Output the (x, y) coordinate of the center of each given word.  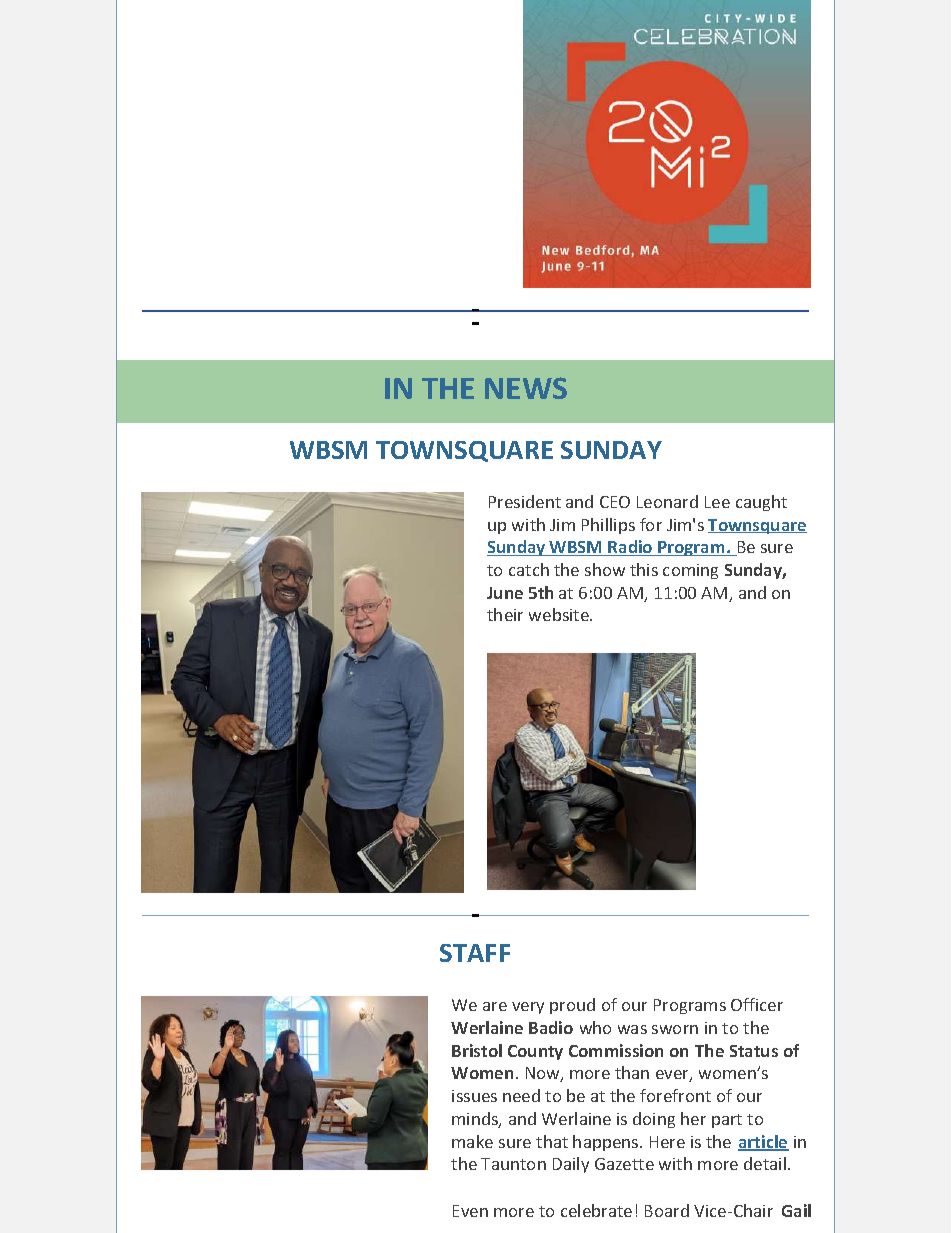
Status (754, 1051)
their (505, 614)
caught (761, 503)
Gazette (624, 1164)
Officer (757, 1004)
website (560, 614)
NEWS (526, 388)
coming (690, 571)
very (528, 1008)
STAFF (475, 953)
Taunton (513, 1164)
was (632, 1029)
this (644, 569)
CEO (615, 502)
